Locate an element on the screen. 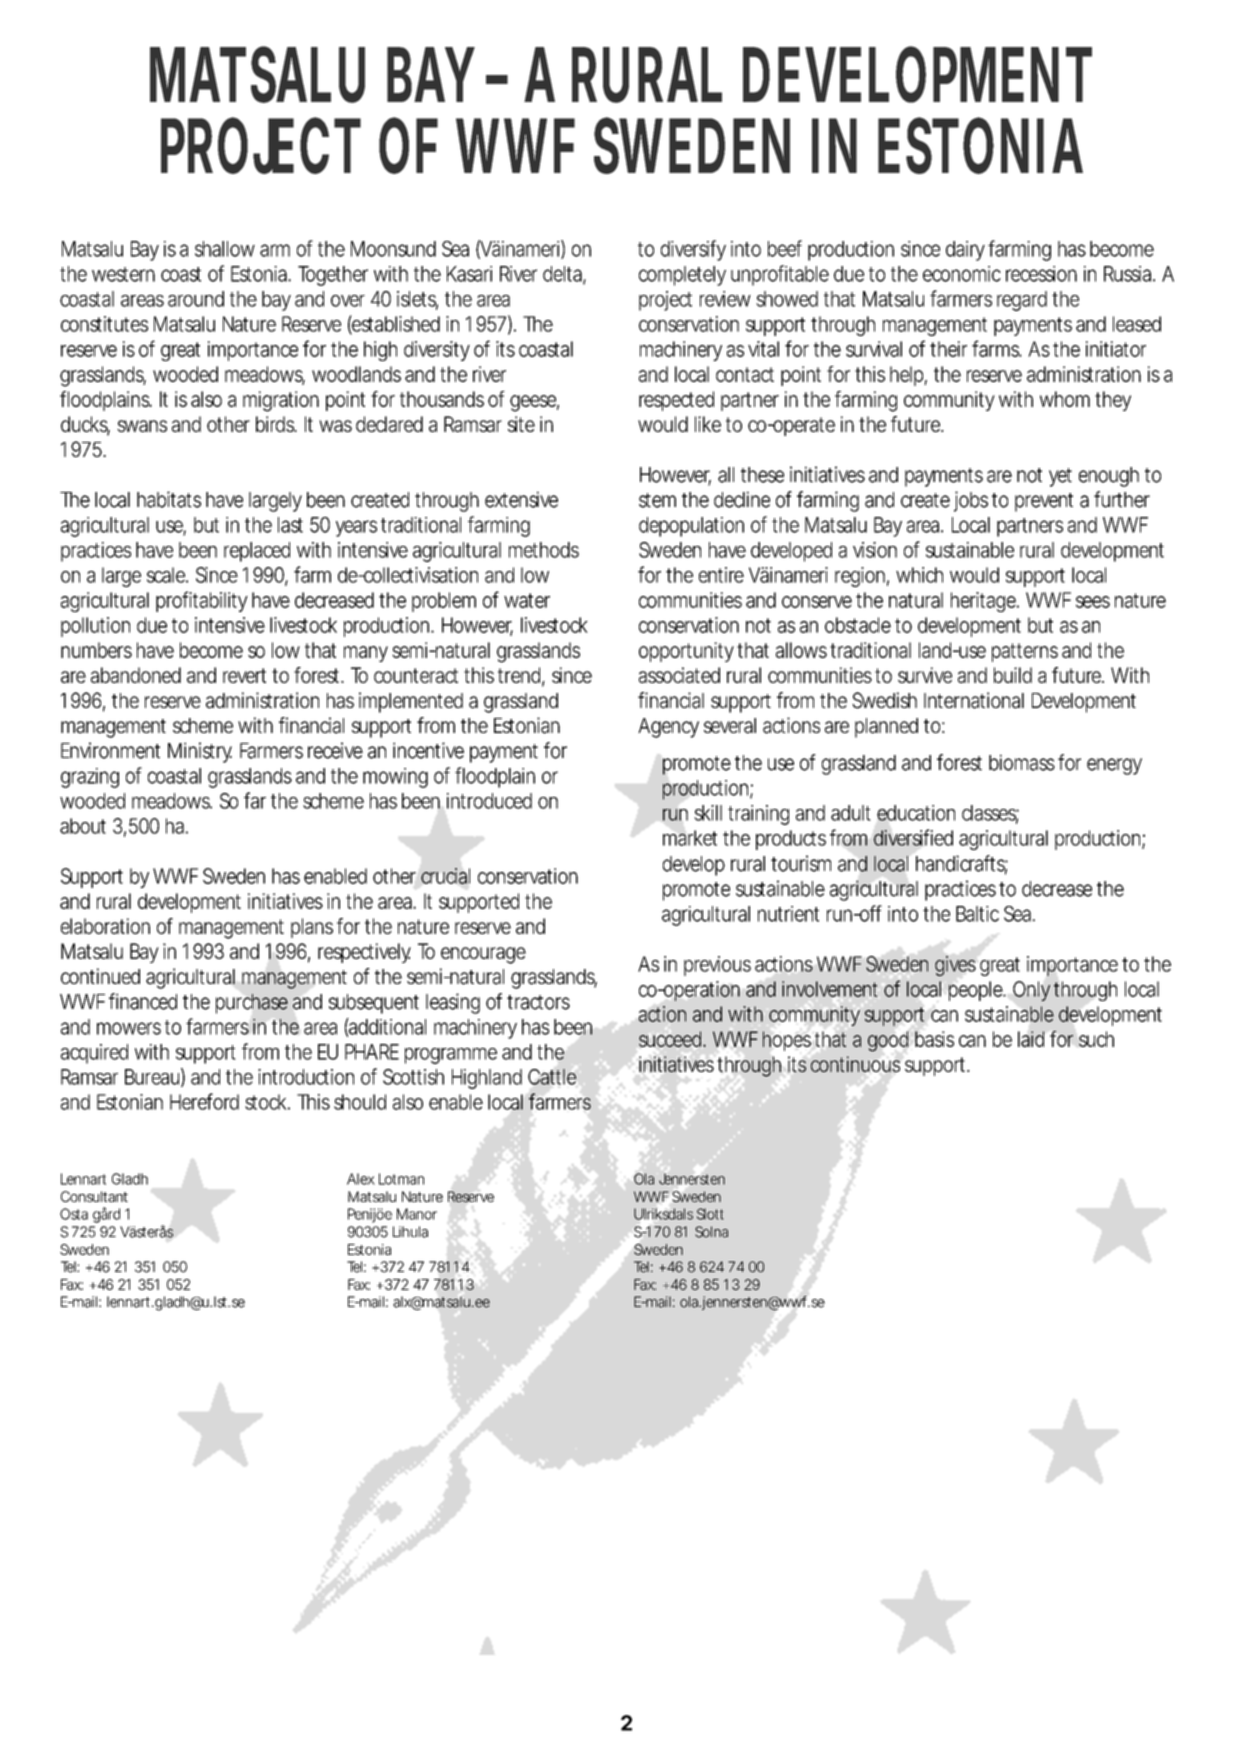 The width and height of the screenshot is (1244, 1761). market is located at coordinates (690, 838).
